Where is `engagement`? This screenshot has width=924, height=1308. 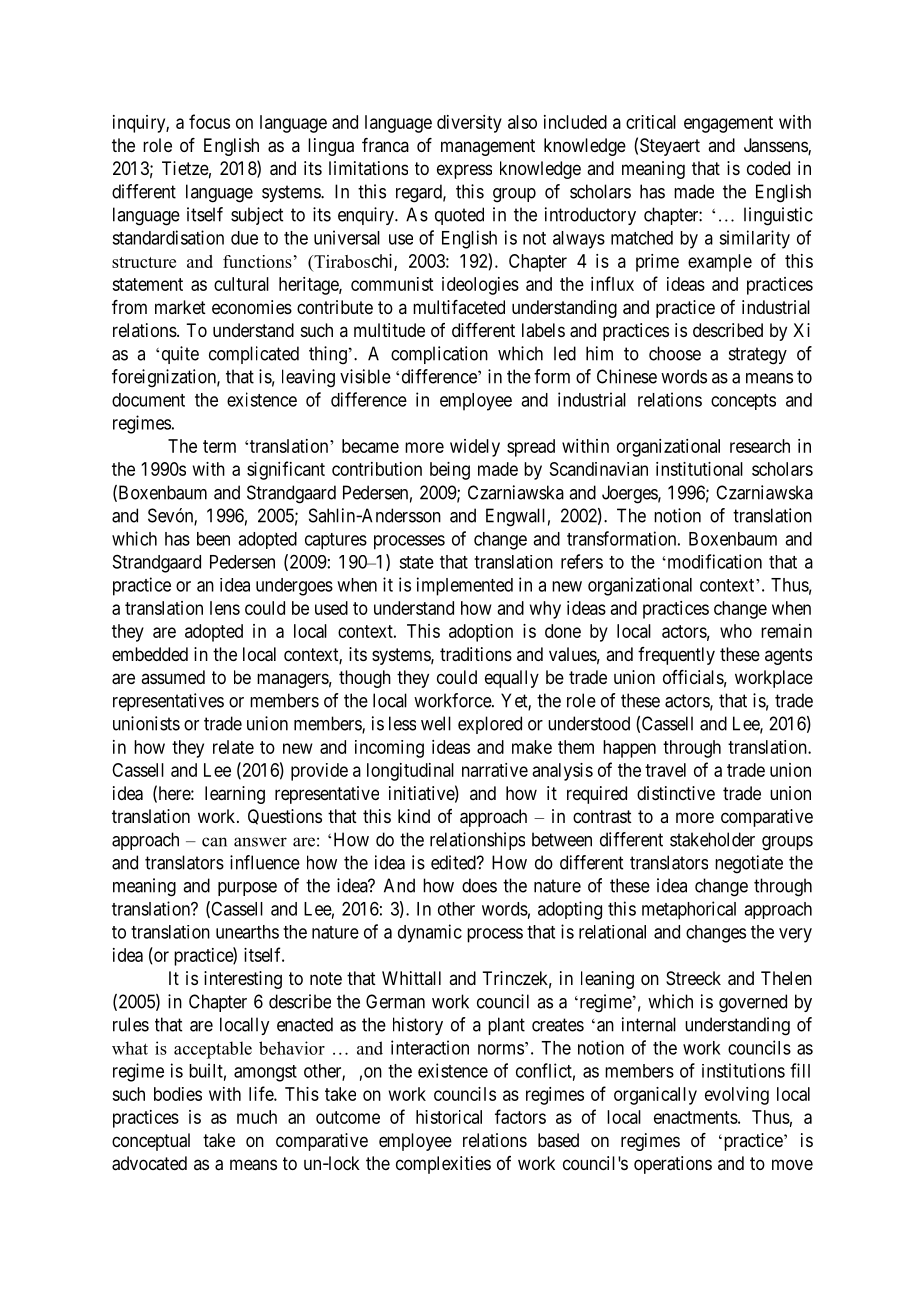
engagement is located at coordinates (728, 124).
